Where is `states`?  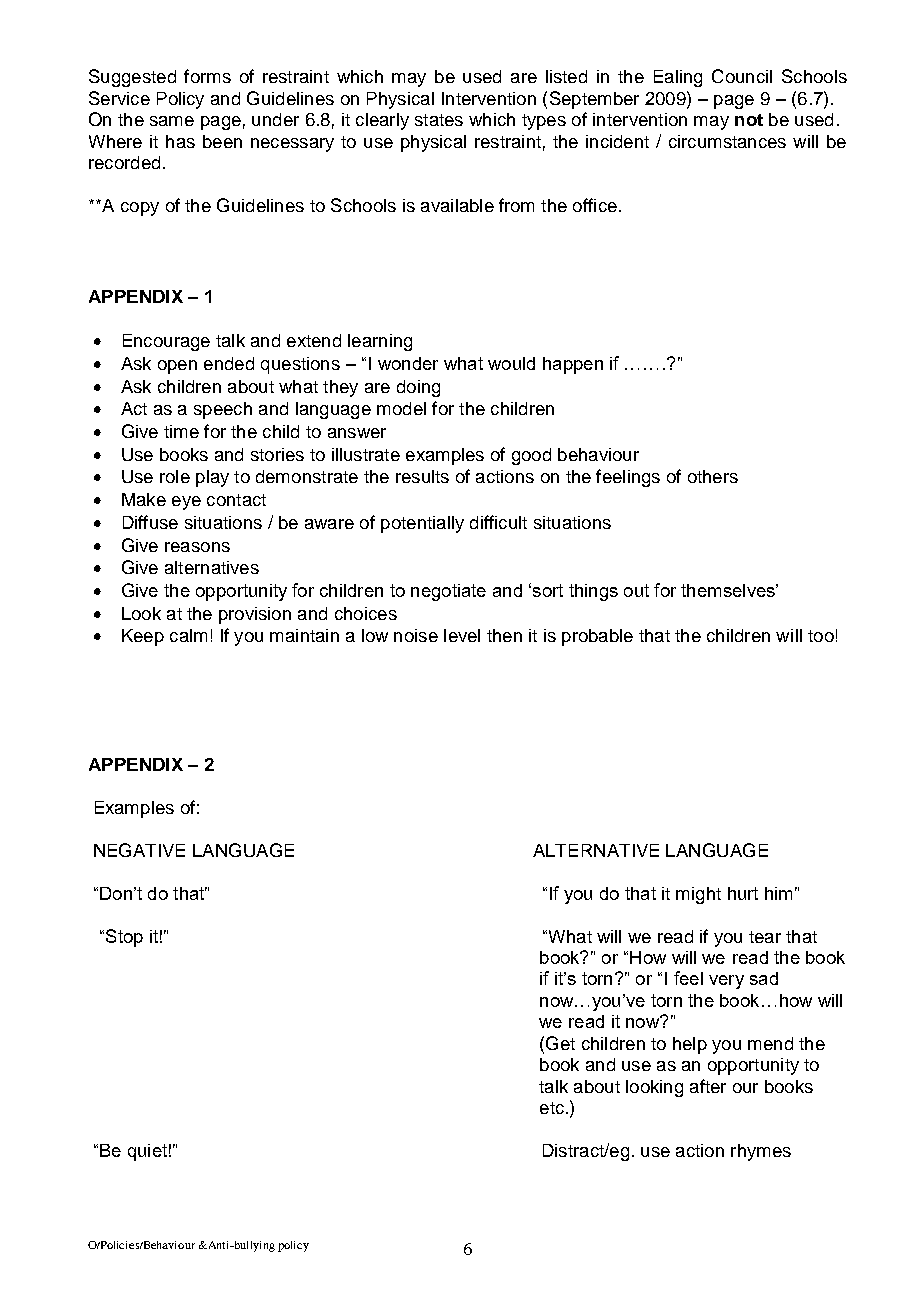
states is located at coordinates (439, 120).
